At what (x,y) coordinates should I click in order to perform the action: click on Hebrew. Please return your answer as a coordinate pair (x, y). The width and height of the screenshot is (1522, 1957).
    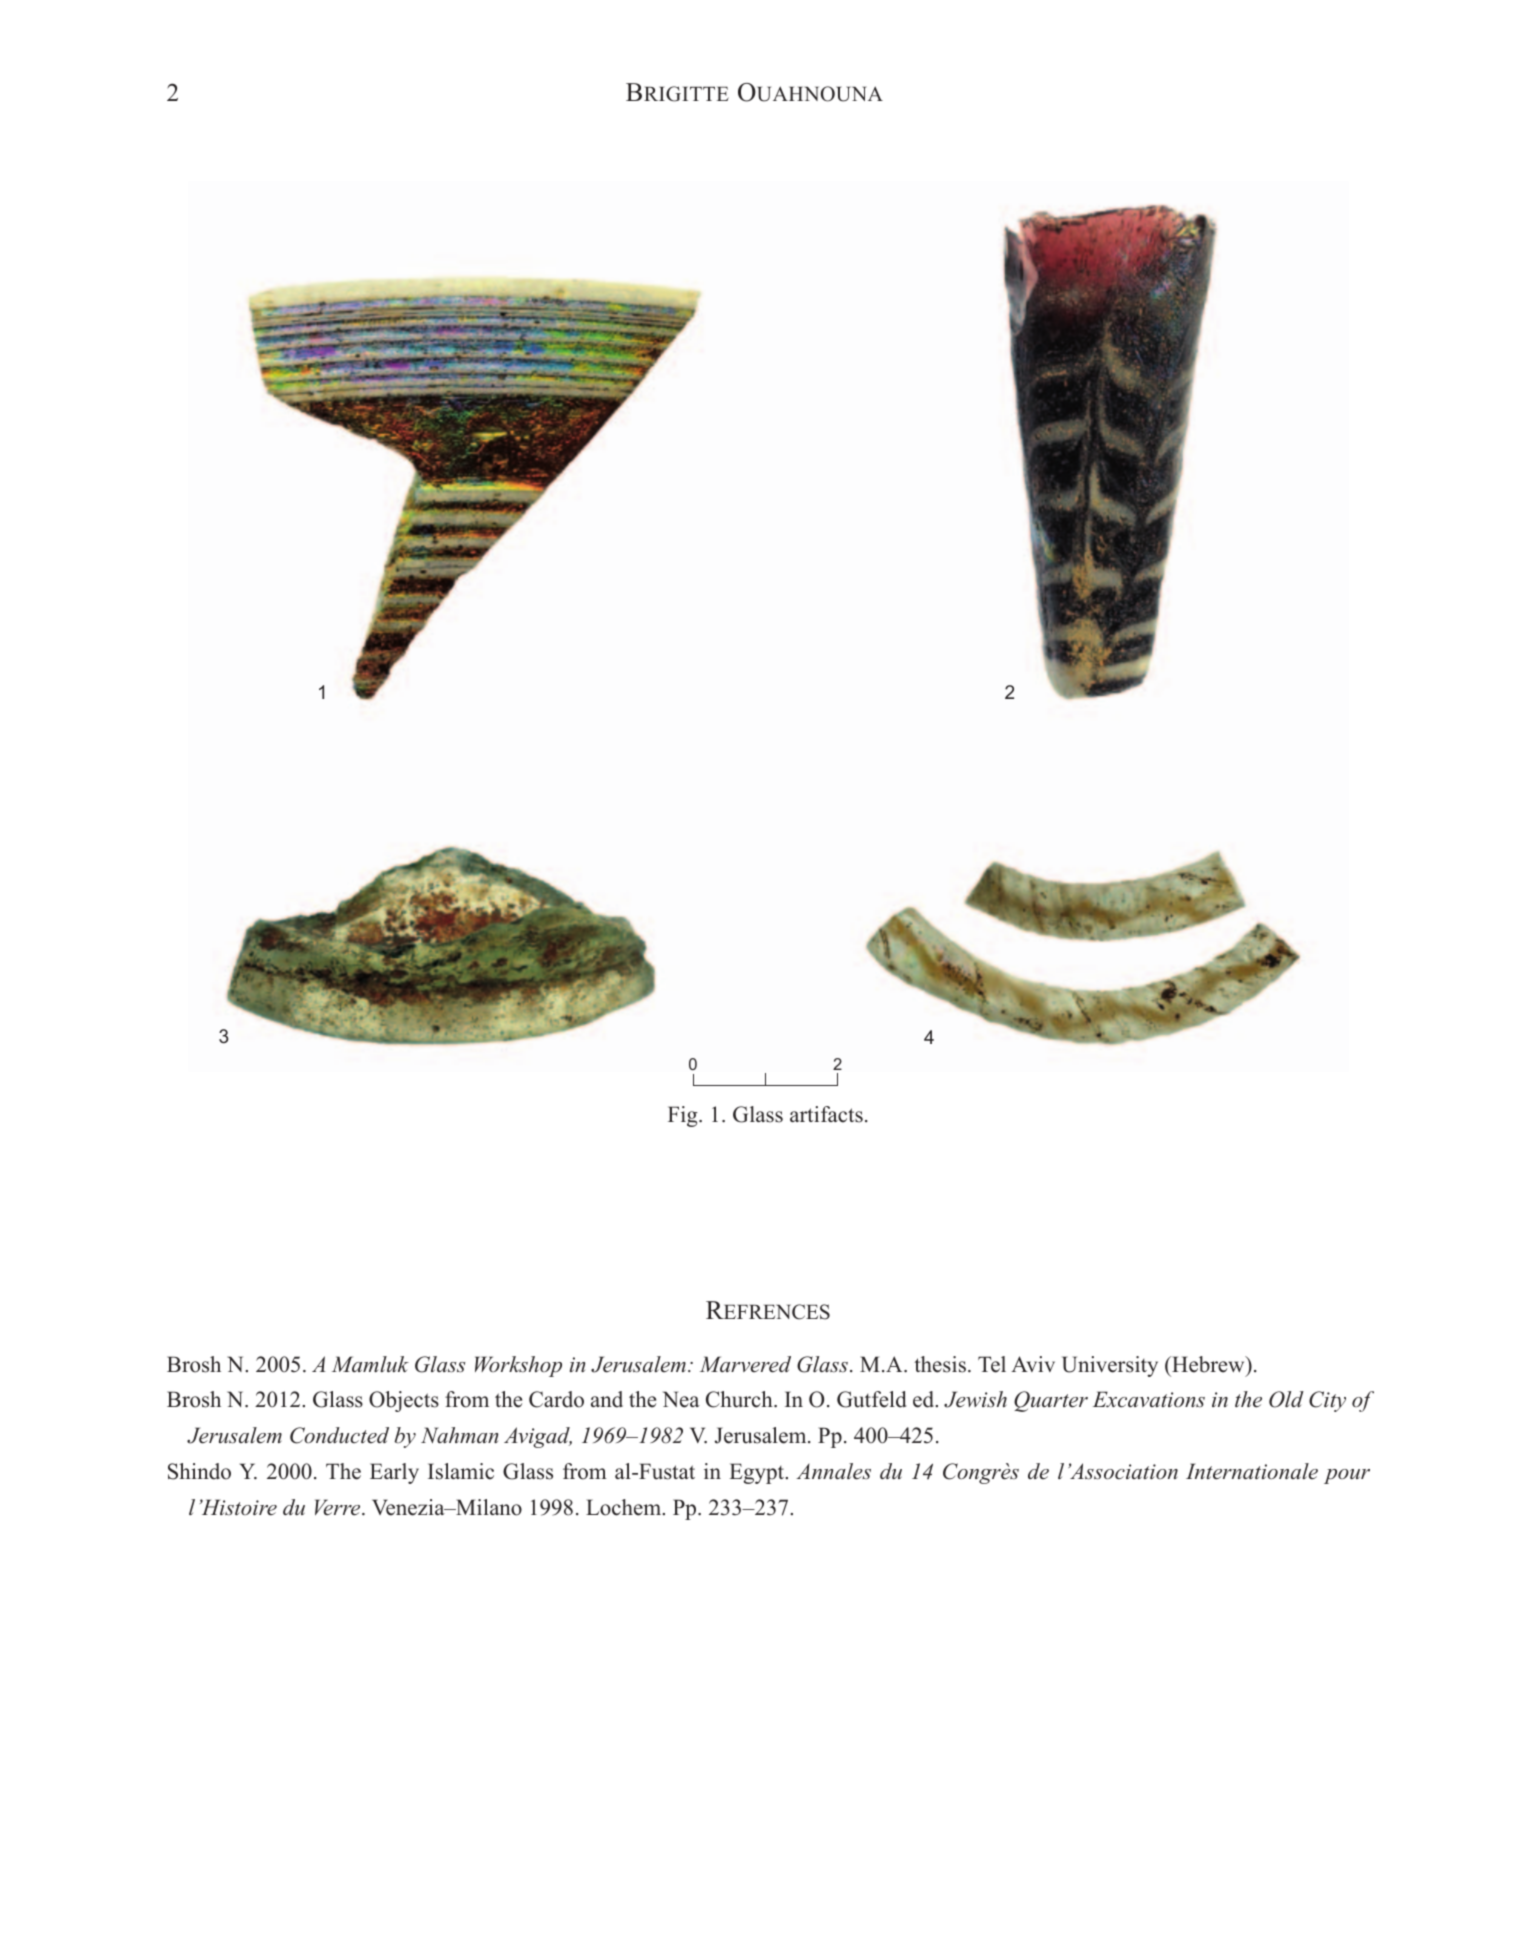
    Looking at the image, I should click on (1208, 1364).
